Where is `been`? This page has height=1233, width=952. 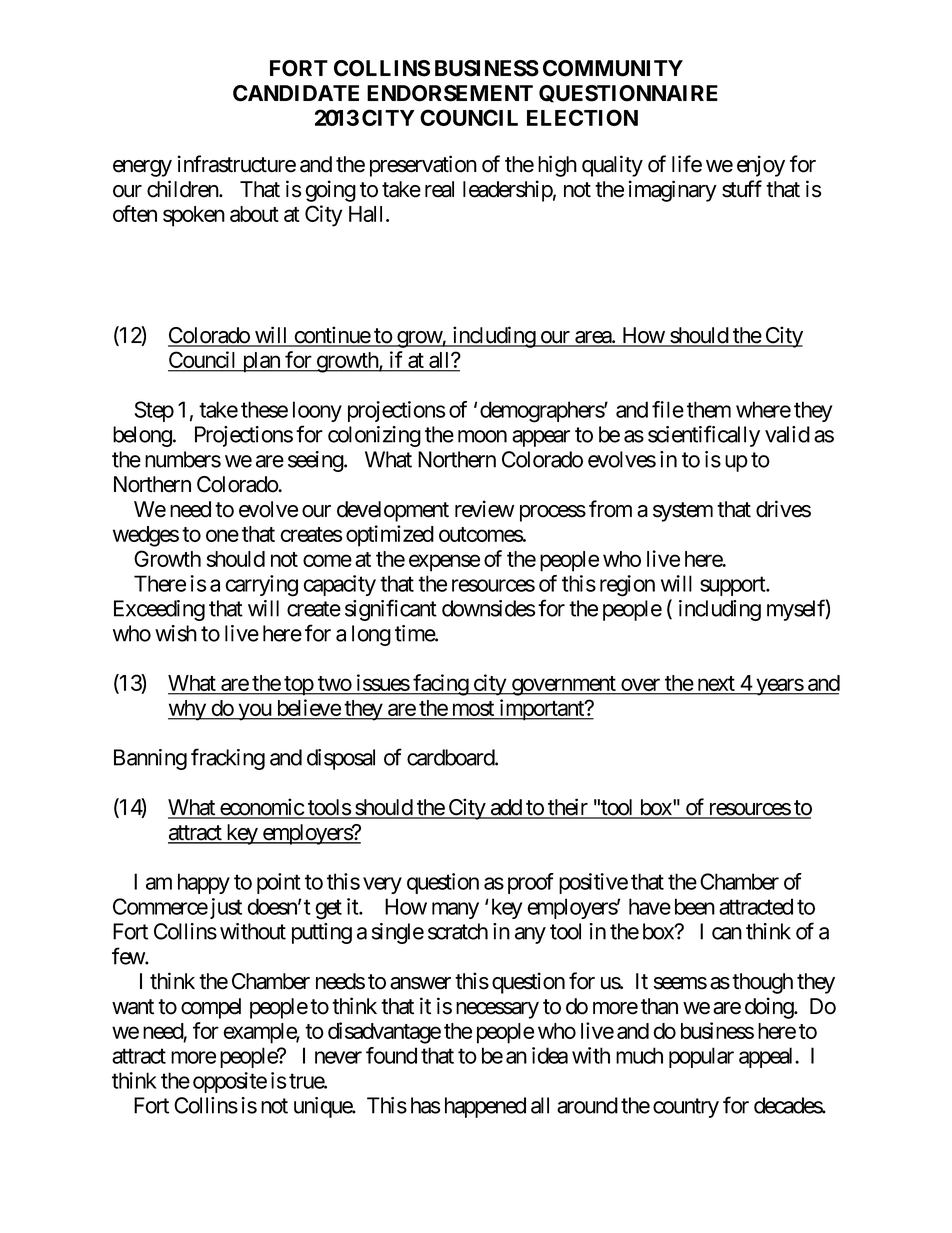
been is located at coordinates (695, 906).
